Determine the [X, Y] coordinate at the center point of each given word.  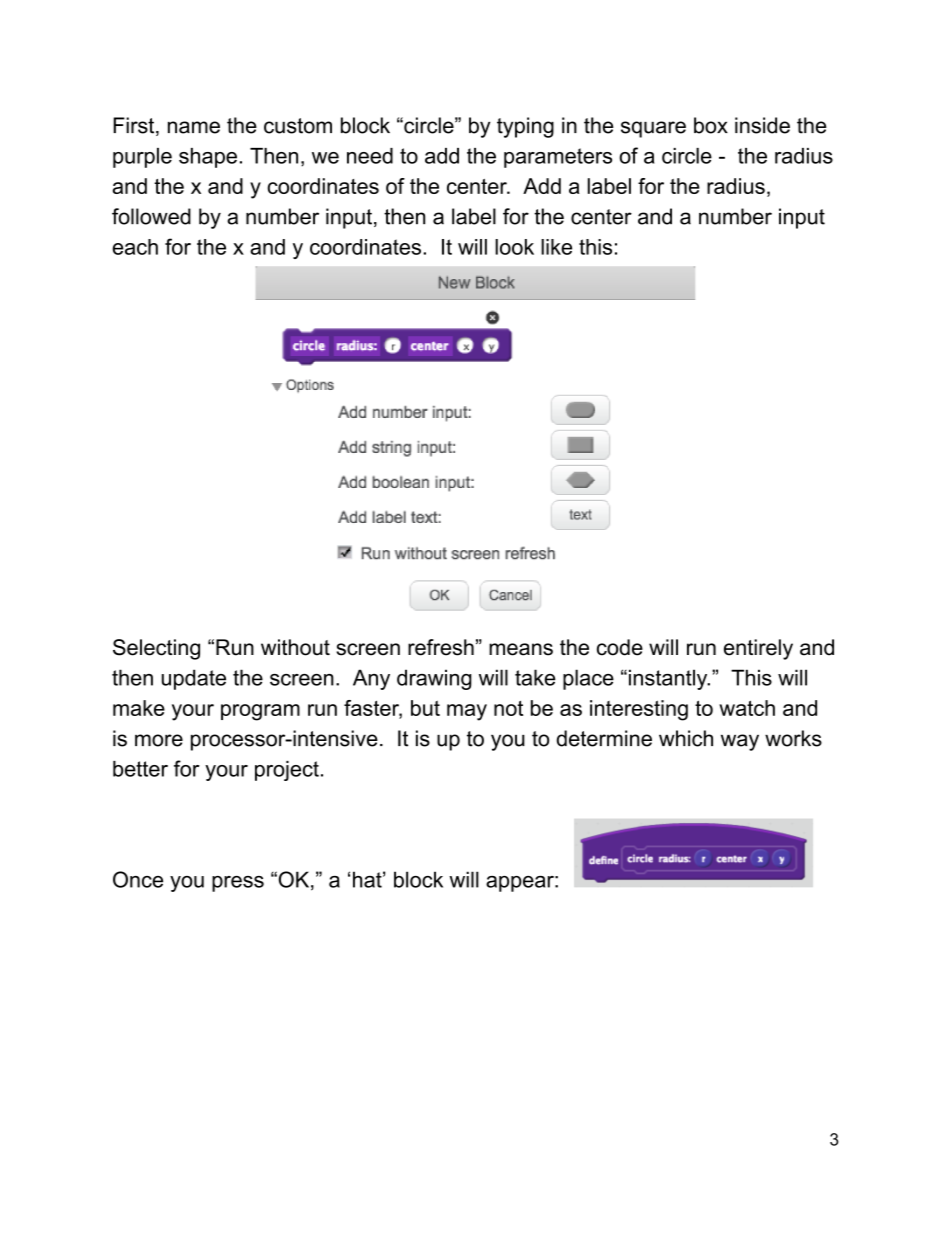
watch [747, 708]
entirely [758, 649]
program [260, 712]
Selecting [156, 649]
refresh [441, 647]
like [556, 247]
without [295, 647]
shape [208, 158]
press [238, 884]
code [620, 647]
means [521, 649]
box [711, 125]
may [467, 712]
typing [525, 127]
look [514, 247]
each [135, 247]
